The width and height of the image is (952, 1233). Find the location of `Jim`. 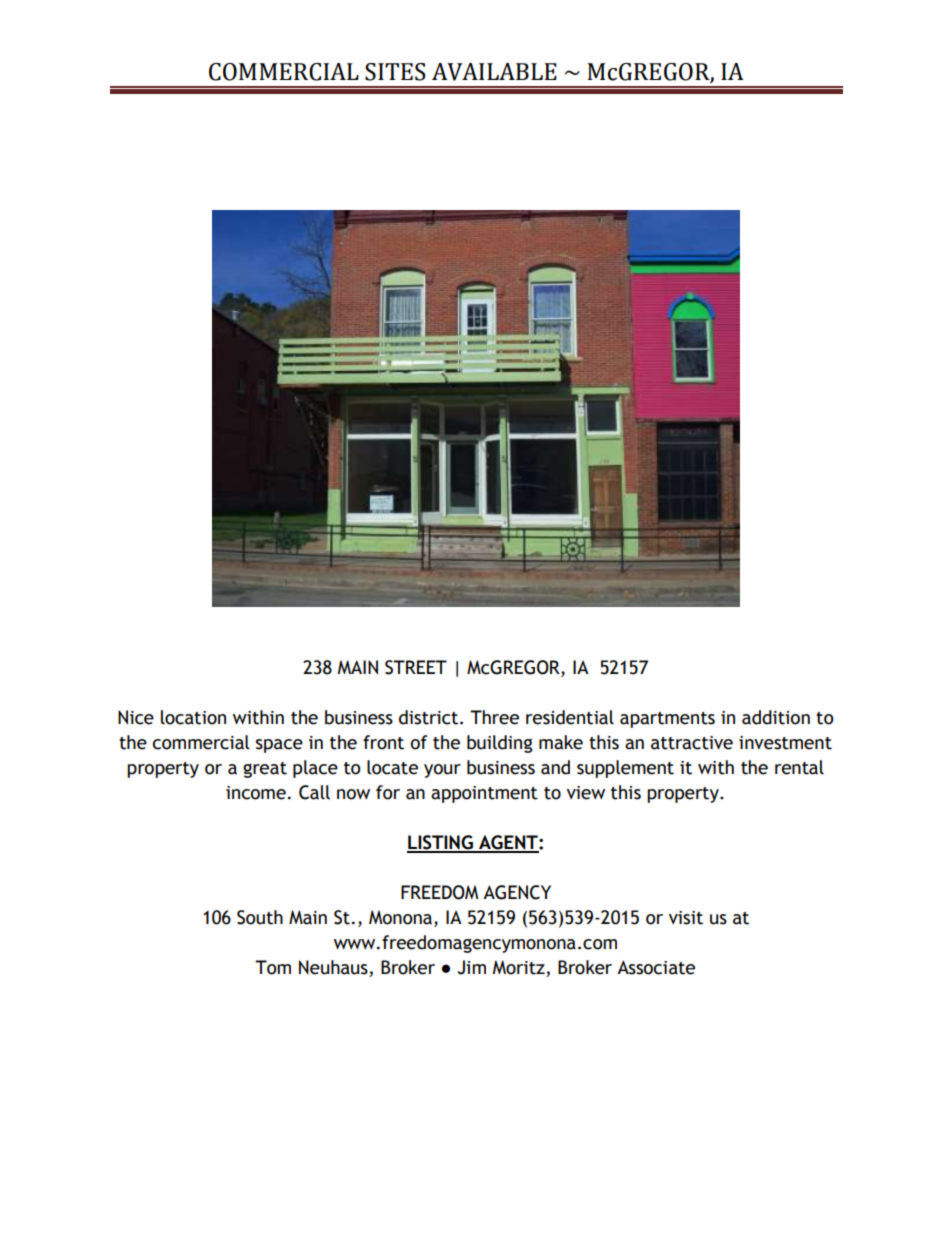

Jim is located at coordinates (472, 967).
